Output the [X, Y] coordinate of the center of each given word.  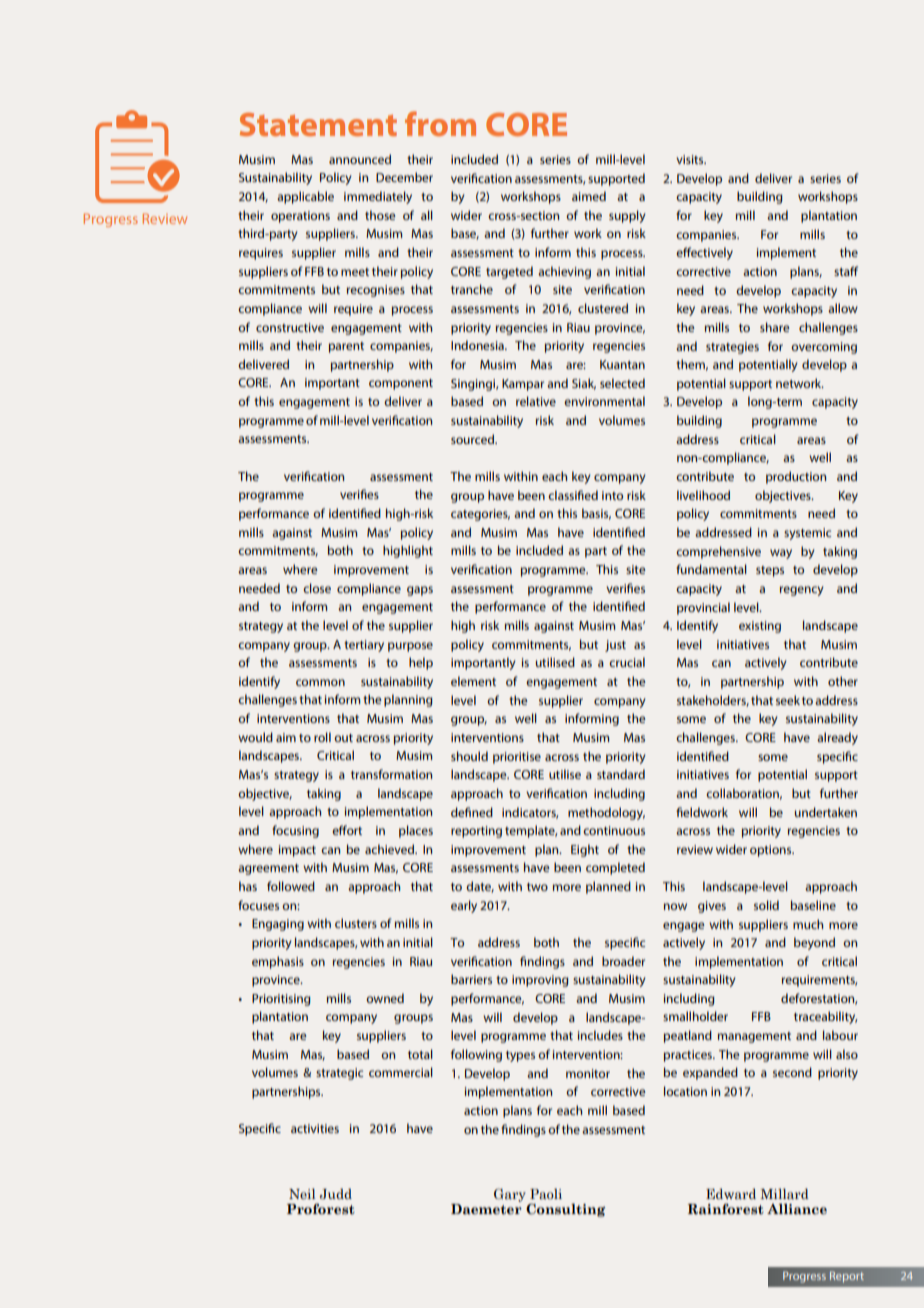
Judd [336, 1194]
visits [691, 159]
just [615, 646]
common [320, 682]
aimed [589, 196]
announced [360, 159]
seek [788, 700]
